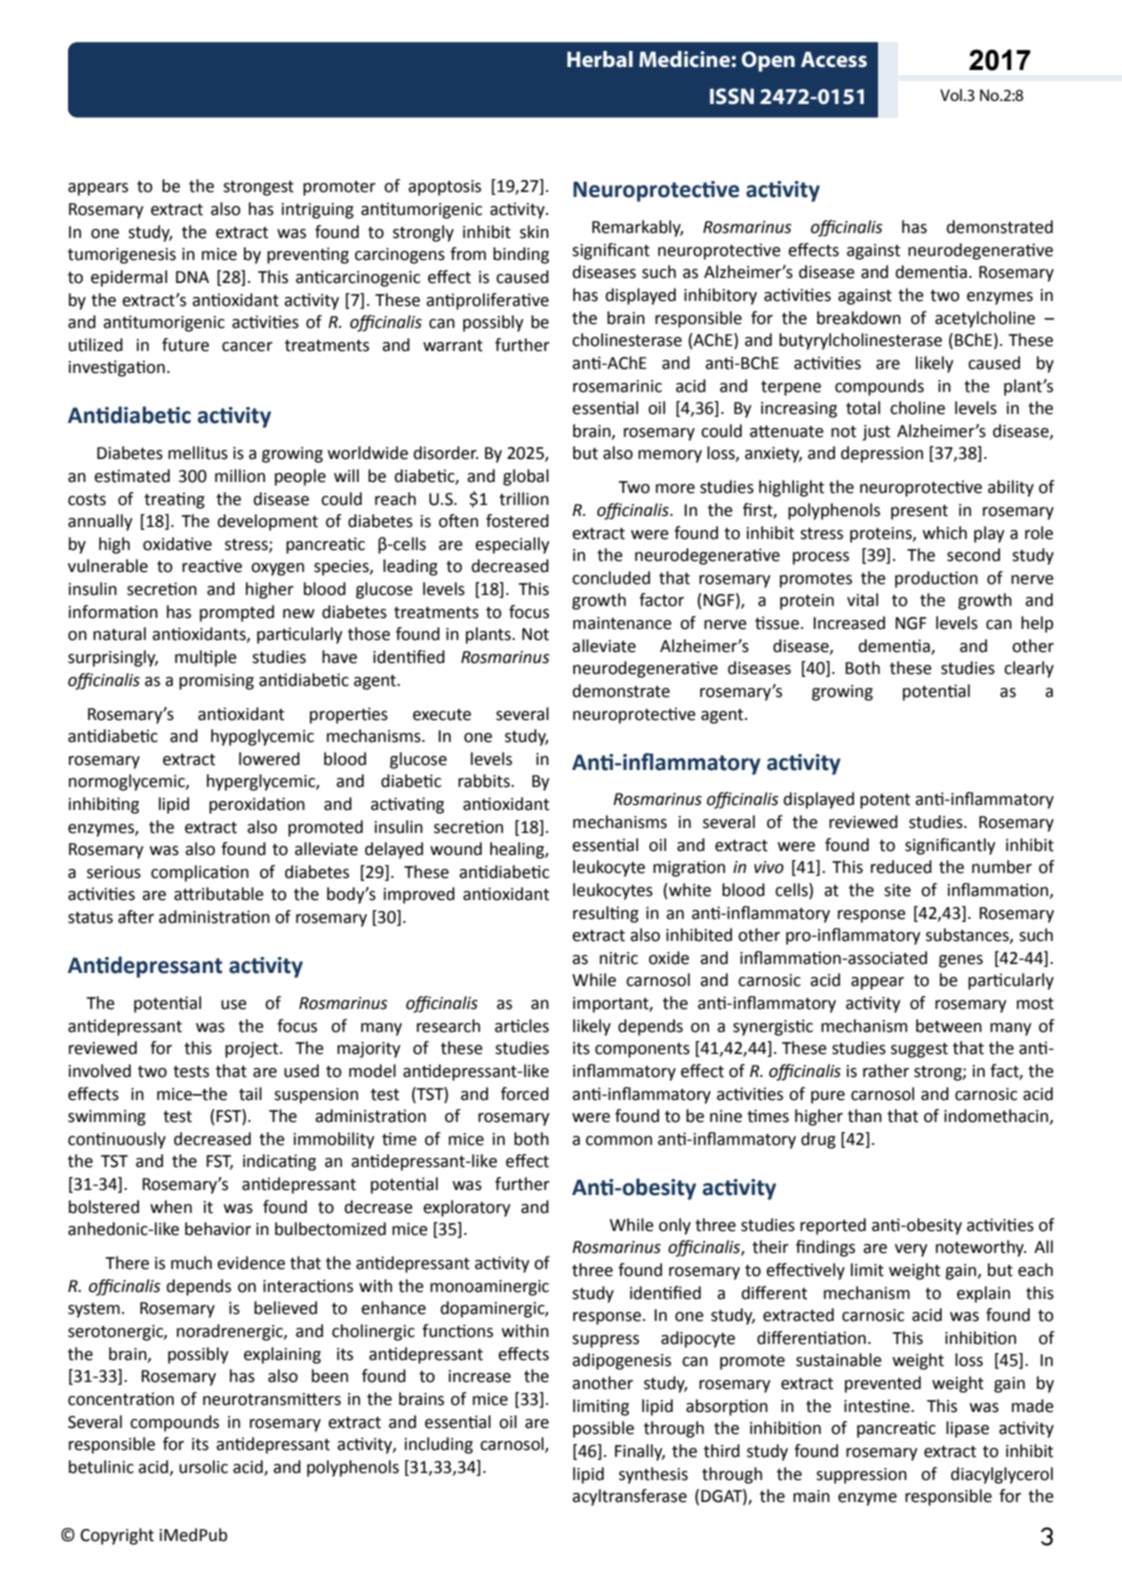 The image size is (1122, 1587). Describe the element at coordinates (318, 211) in the page. I see `intriguing` at that location.
